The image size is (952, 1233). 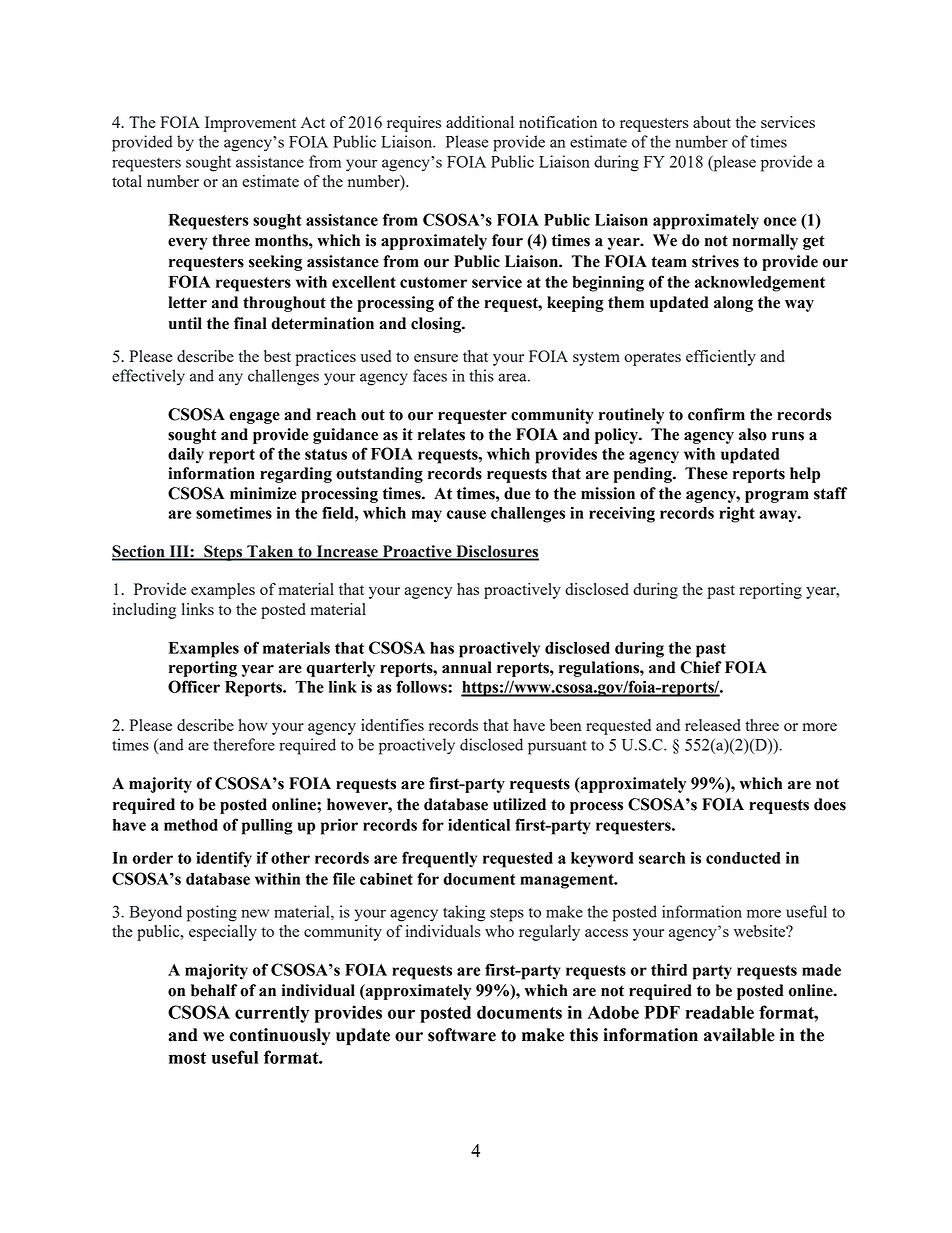 What do you see at coordinates (462, 1035) in the page?
I see `software` at bounding box center [462, 1035].
